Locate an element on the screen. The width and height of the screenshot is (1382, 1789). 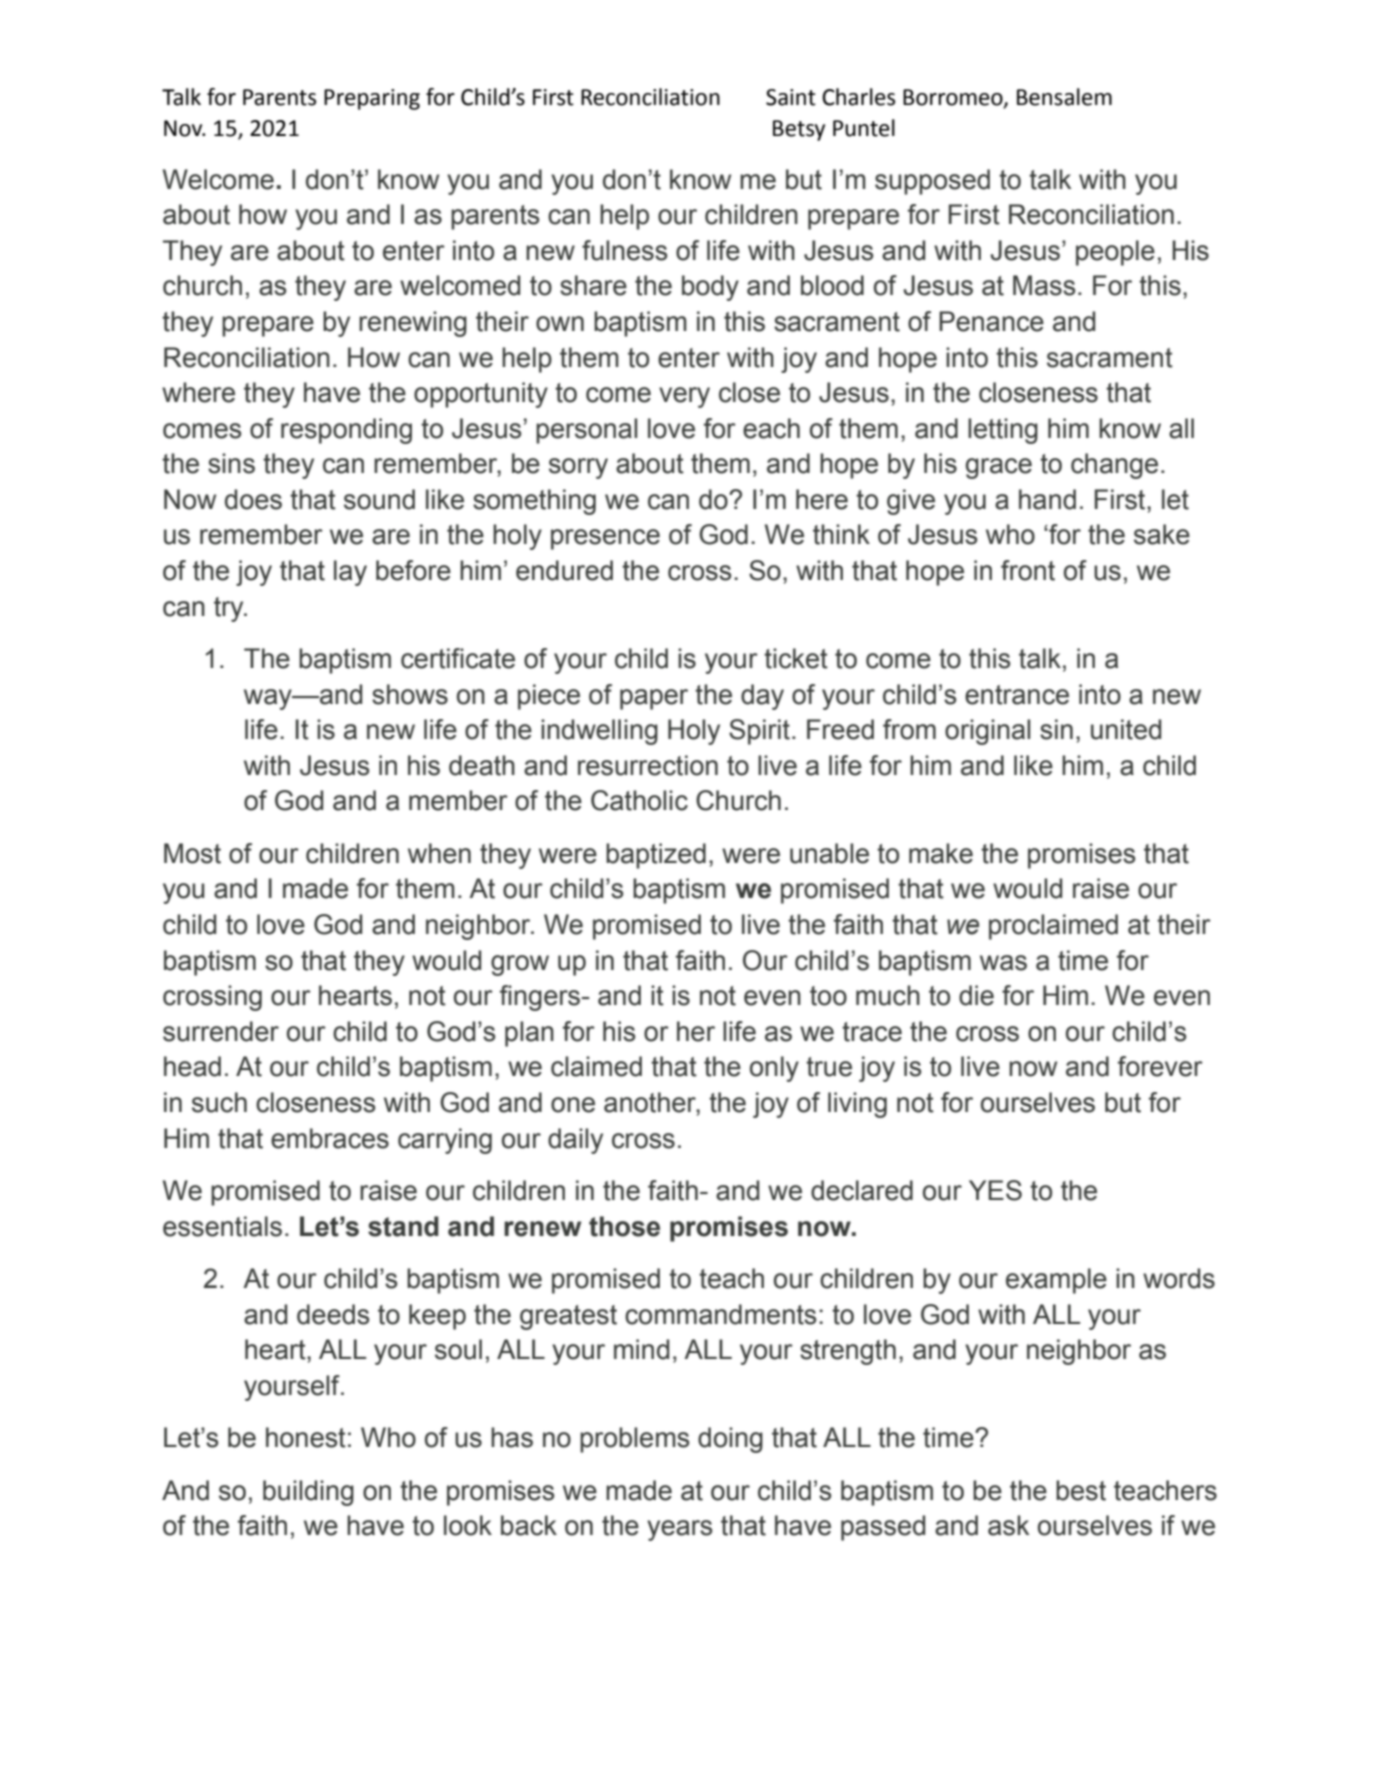
YES is located at coordinates (995, 1190).
